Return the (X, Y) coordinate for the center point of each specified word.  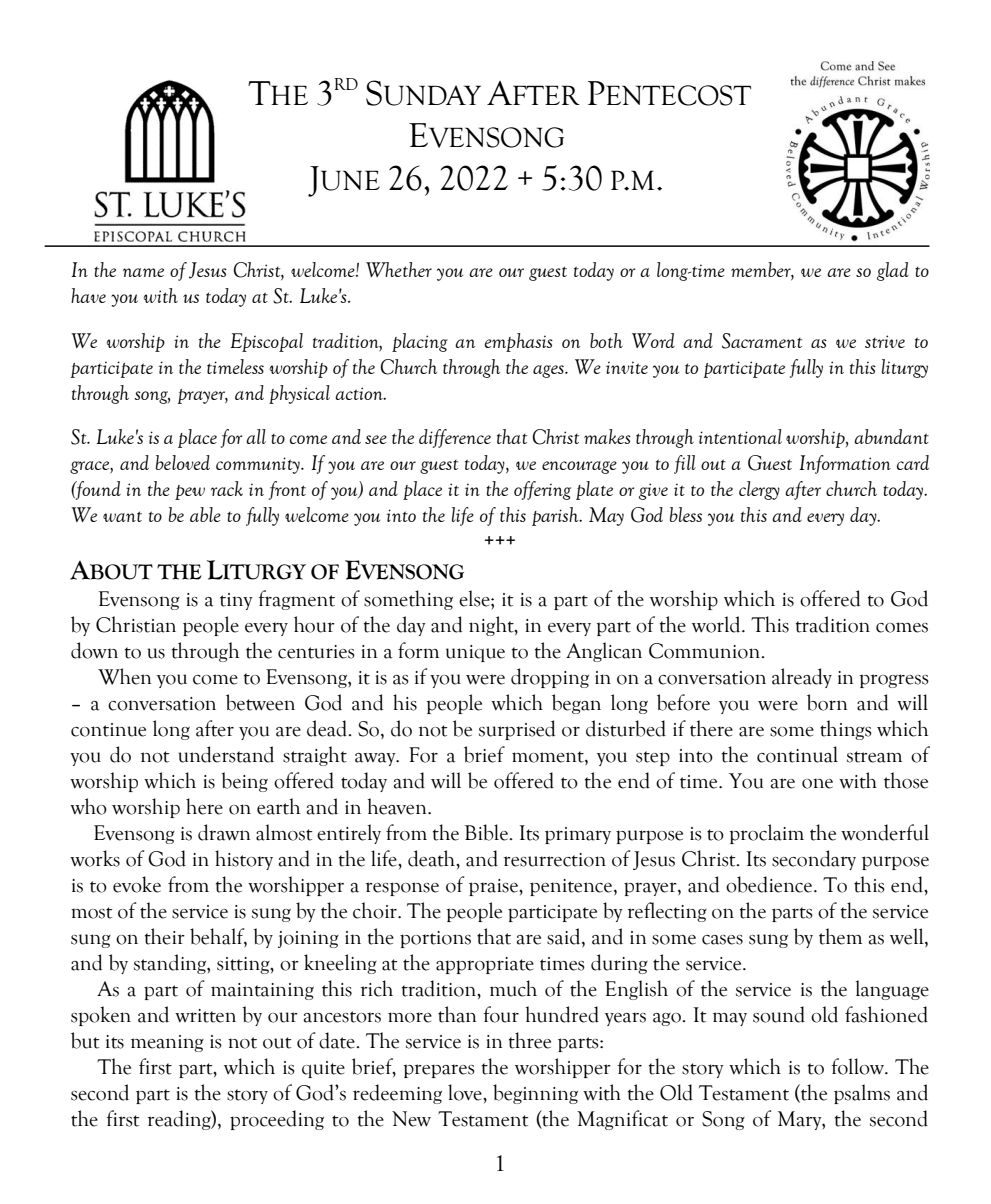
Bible (487, 832)
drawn (224, 832)
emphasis (519, 342)
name (143, 272)
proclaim (766, 834)
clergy (759, 490)
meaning (167, 1043)
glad (893, 271)
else (475, 598)
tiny (236, 601)
